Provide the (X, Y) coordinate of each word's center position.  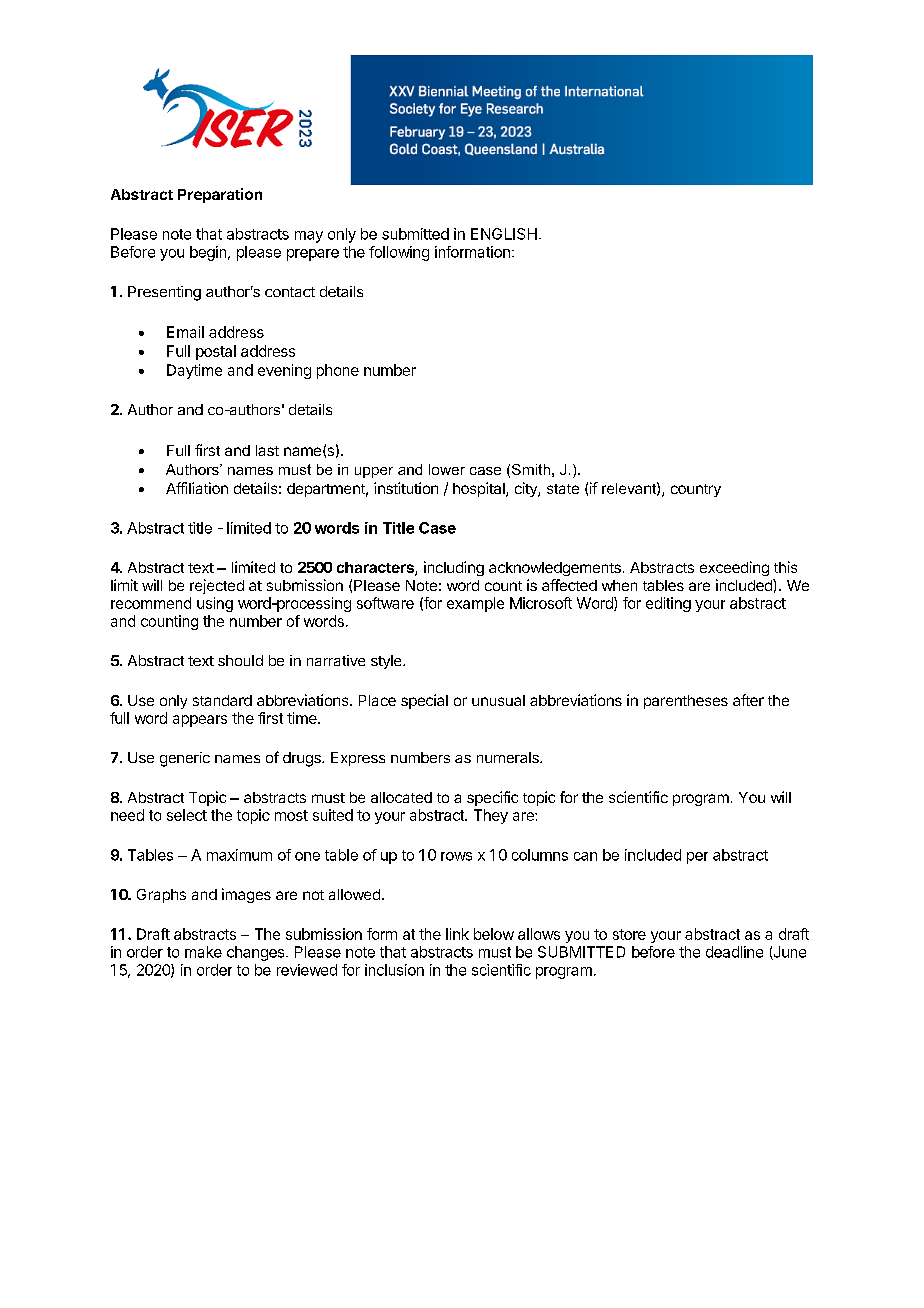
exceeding (734, 568)
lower (447, 469)
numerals (509, 757)
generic (185, 759)
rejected (217, 586)
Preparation (220, 195)
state (563, 489)
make (203, 952)
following (399, 253)
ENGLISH (504, 234)
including (454, 568)
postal (216, 352)
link (457, 934)
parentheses (686, 702)
